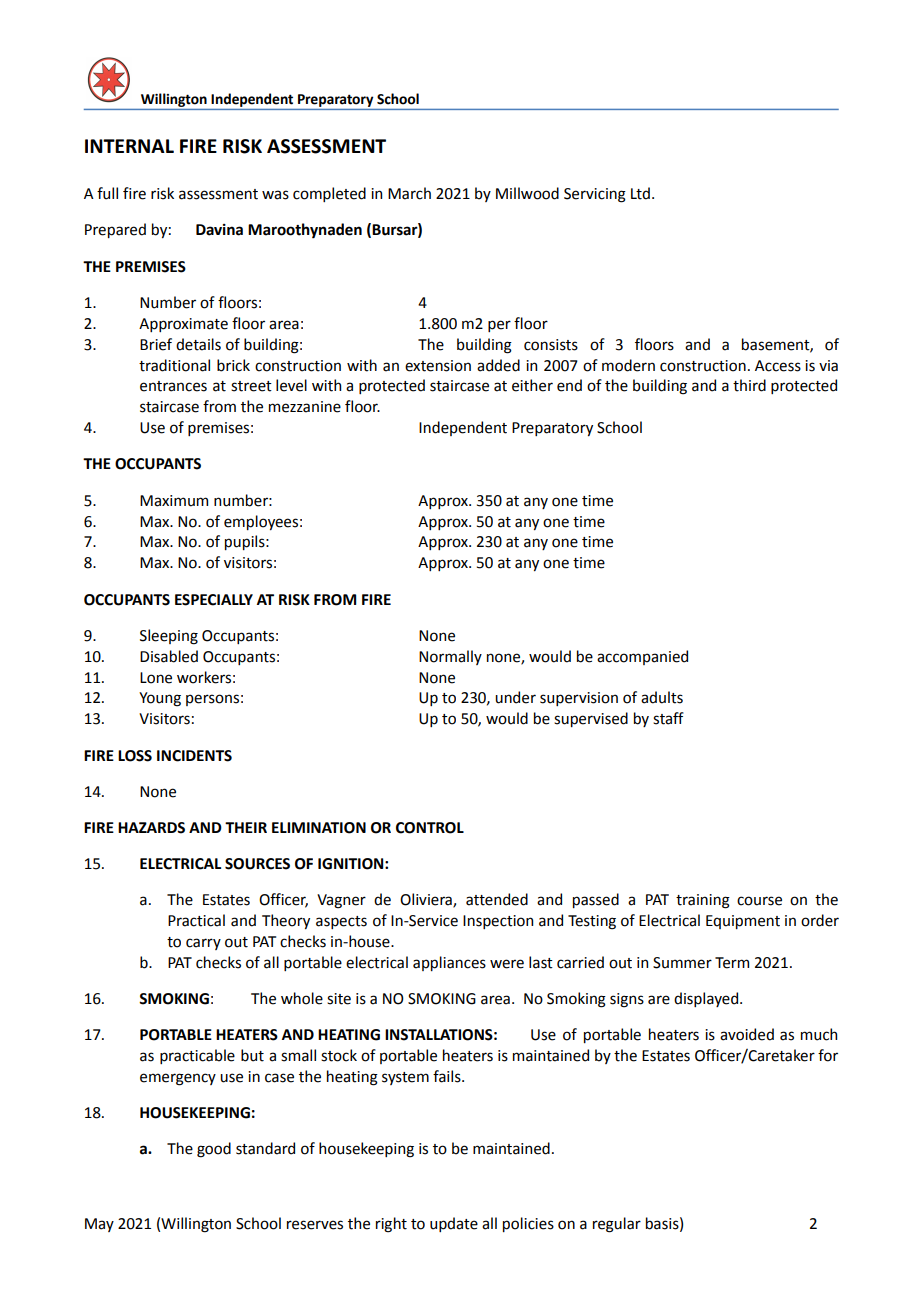  Describe the element at coordinates (438, 366) in the screenshot. I see `extension` at that location.
